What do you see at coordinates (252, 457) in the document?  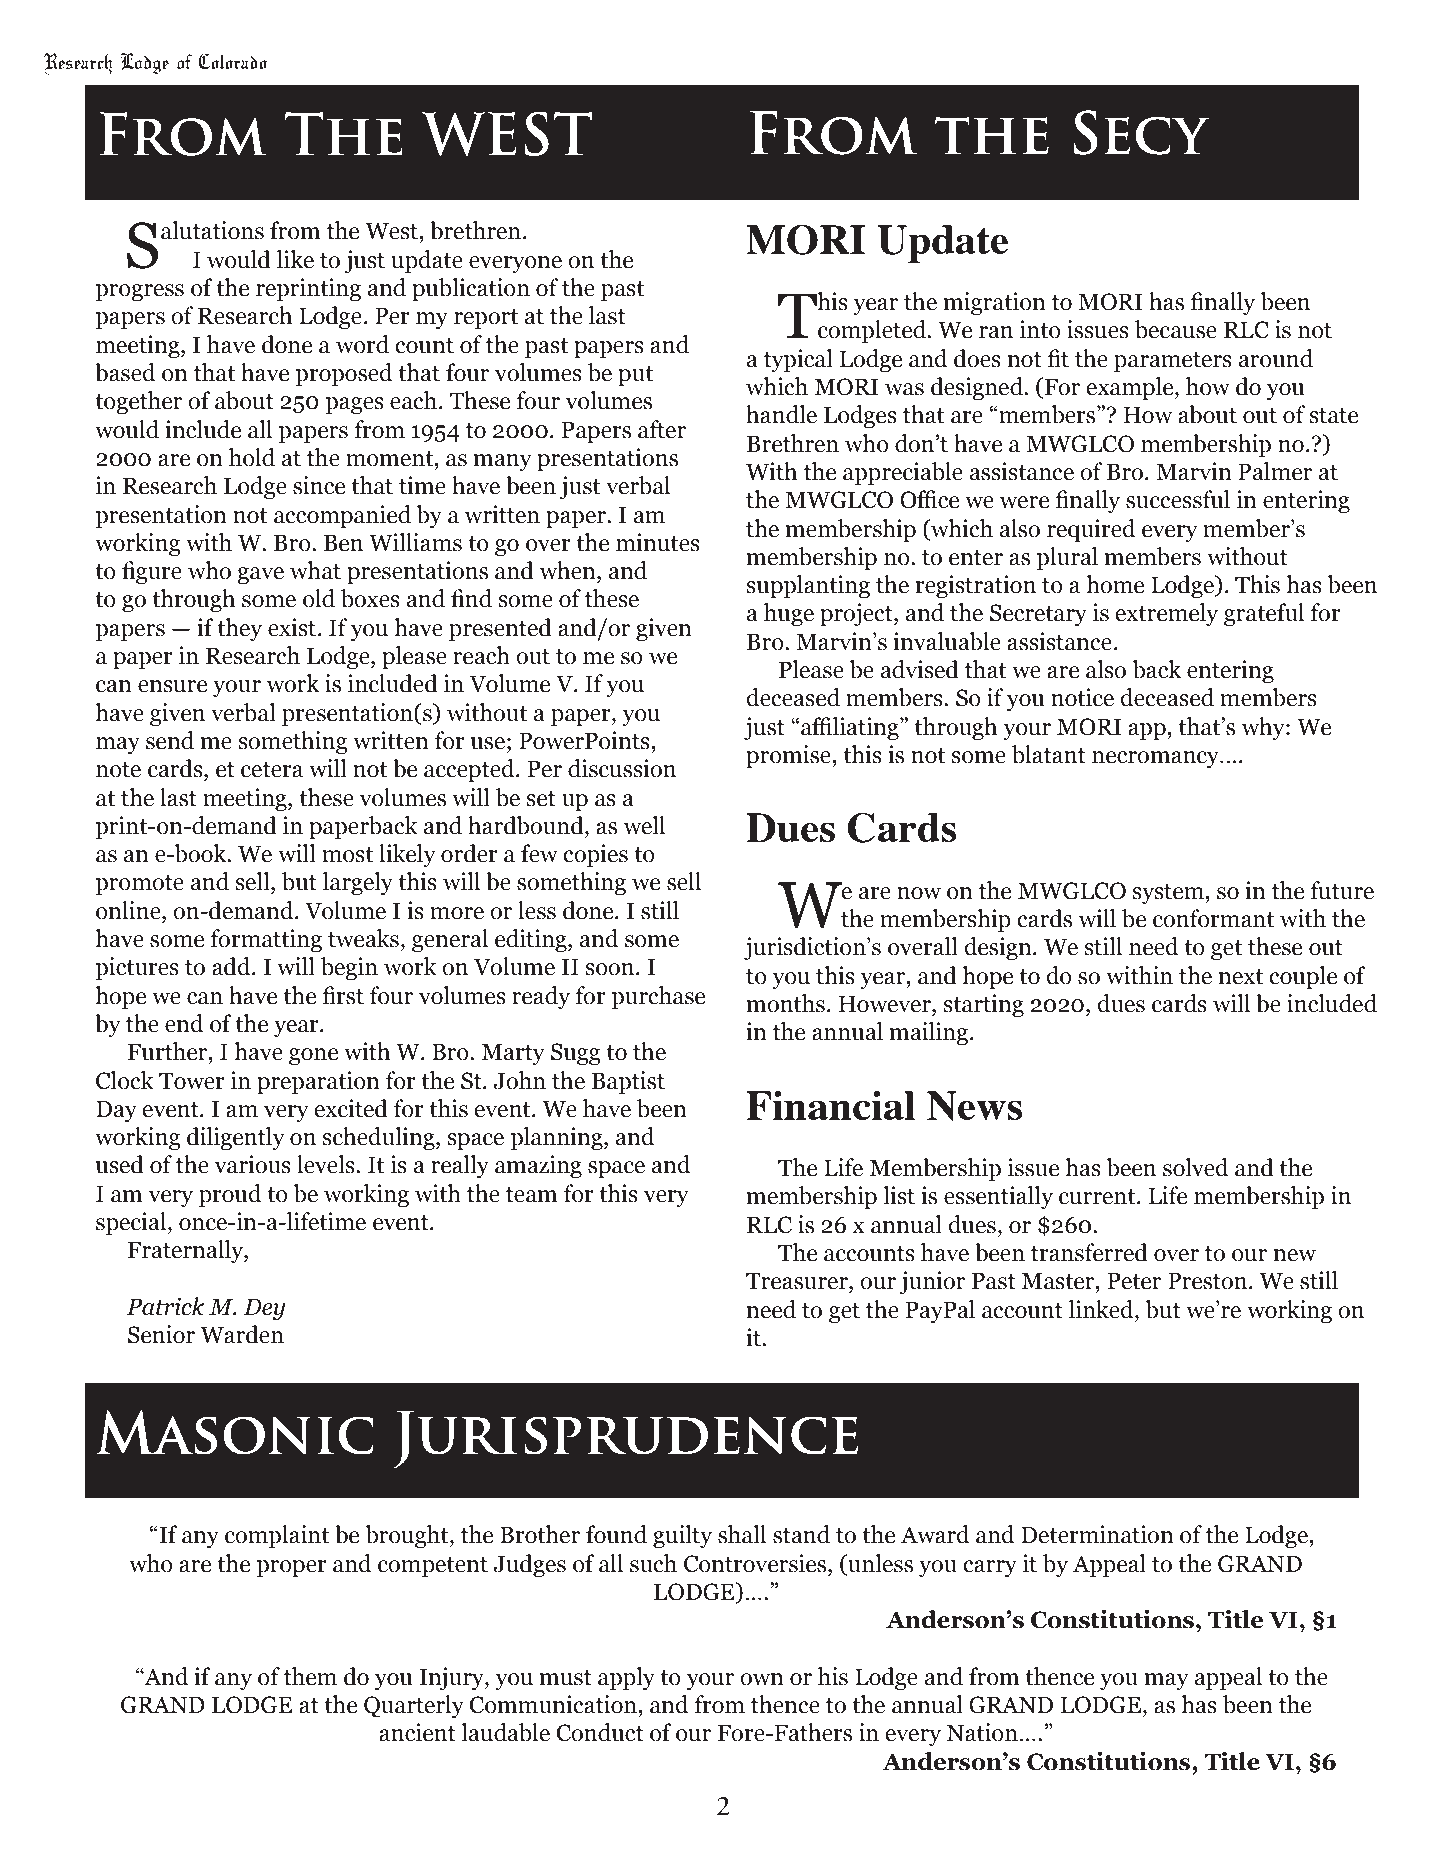 I see `hold` at bounding box center [252, 457].
